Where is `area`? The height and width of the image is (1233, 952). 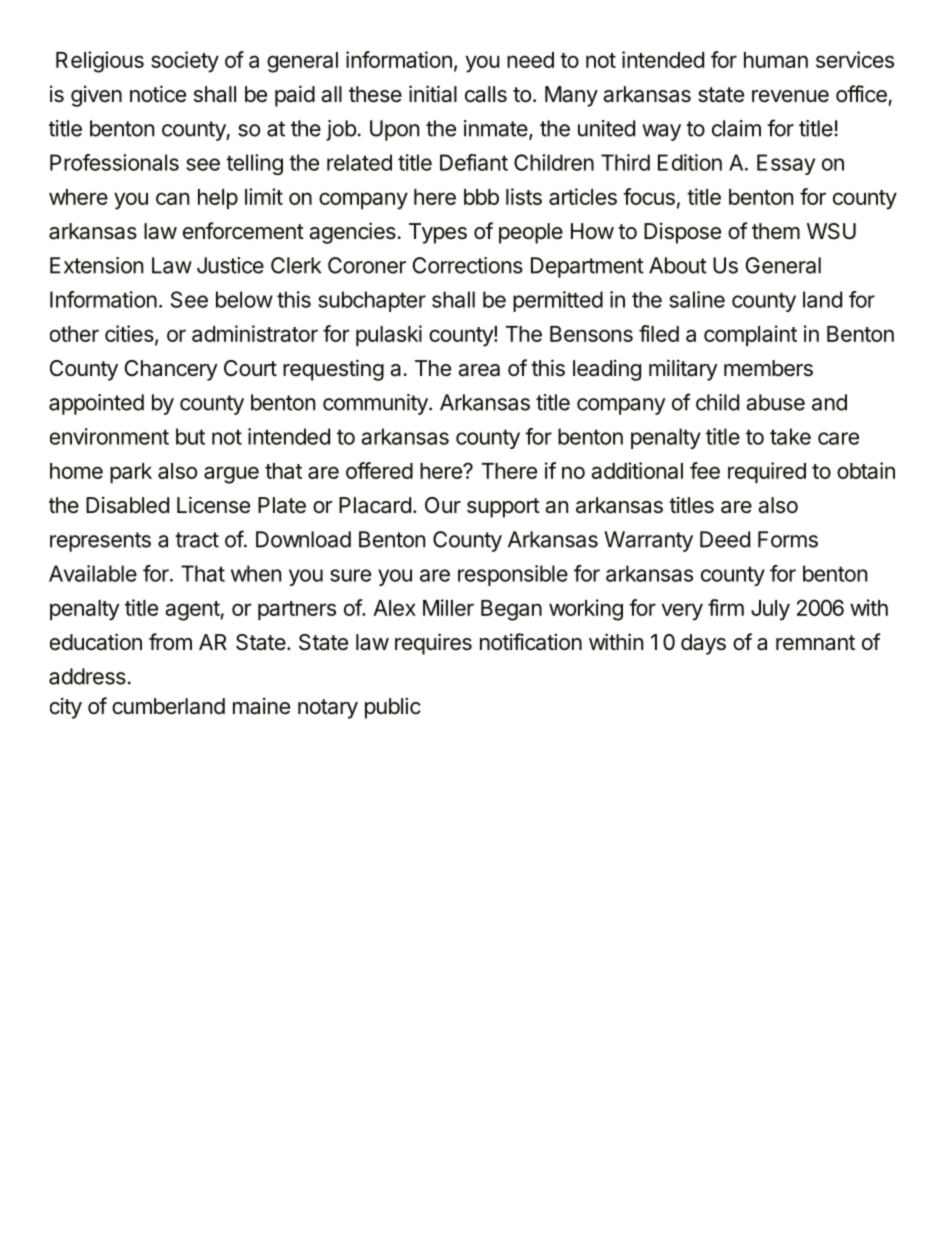
area is located at coordinates (479, 370).
